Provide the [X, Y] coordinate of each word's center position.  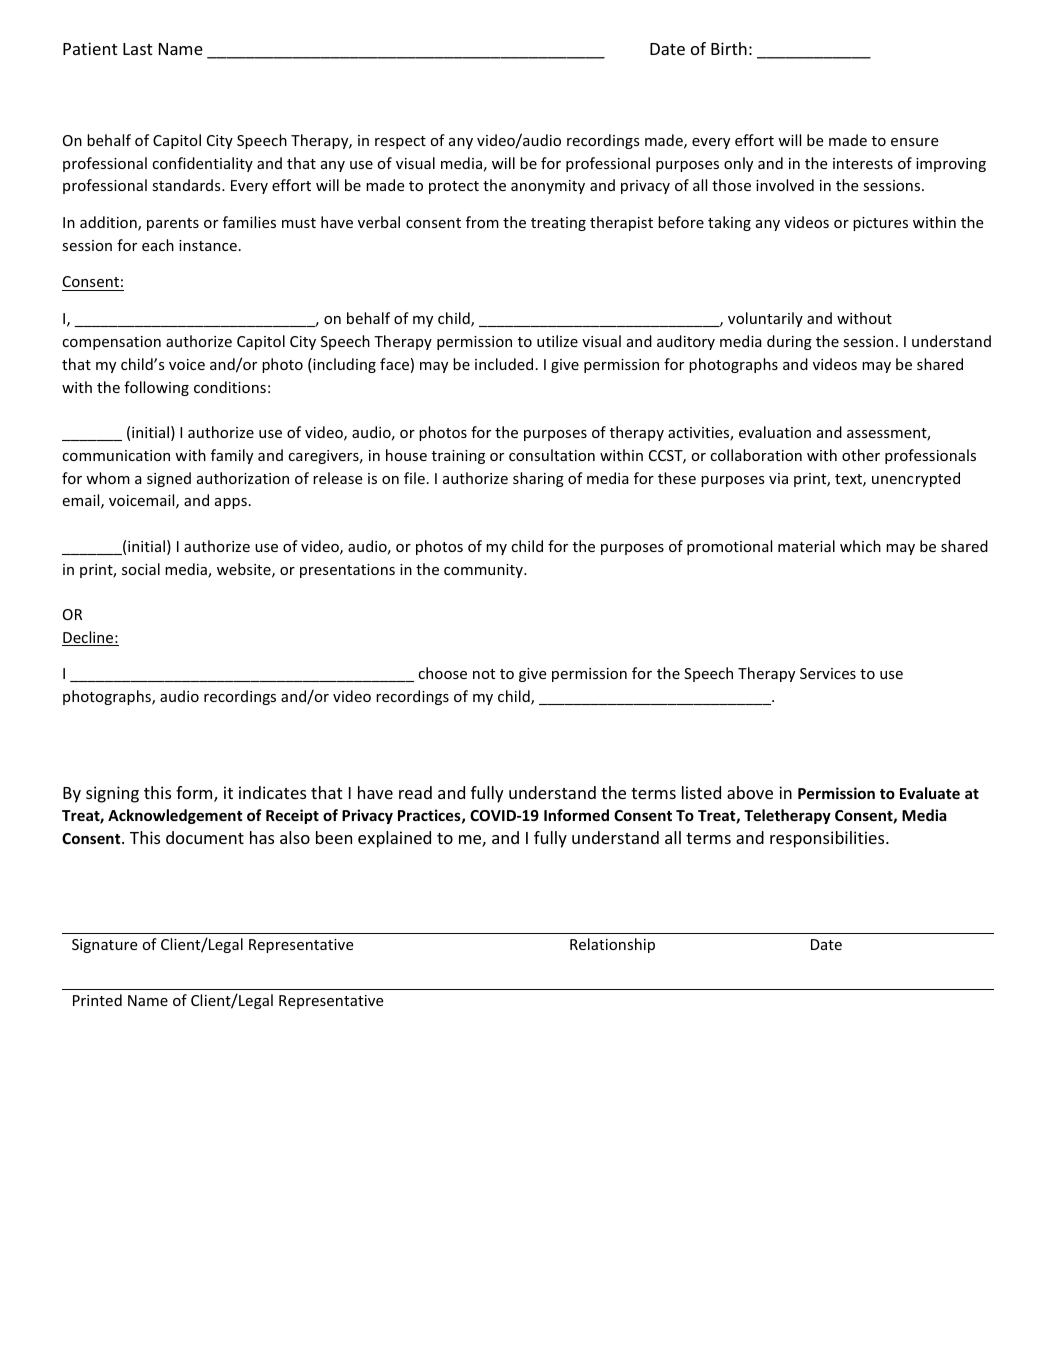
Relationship [612, 945]
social [141, 569]
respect [400, 142]
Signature [105, 946]
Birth [729, 48]
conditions [230, 387]
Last [138, 49]
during [789, 342]
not [484, 674]
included [504, 364]
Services [828, 673]
